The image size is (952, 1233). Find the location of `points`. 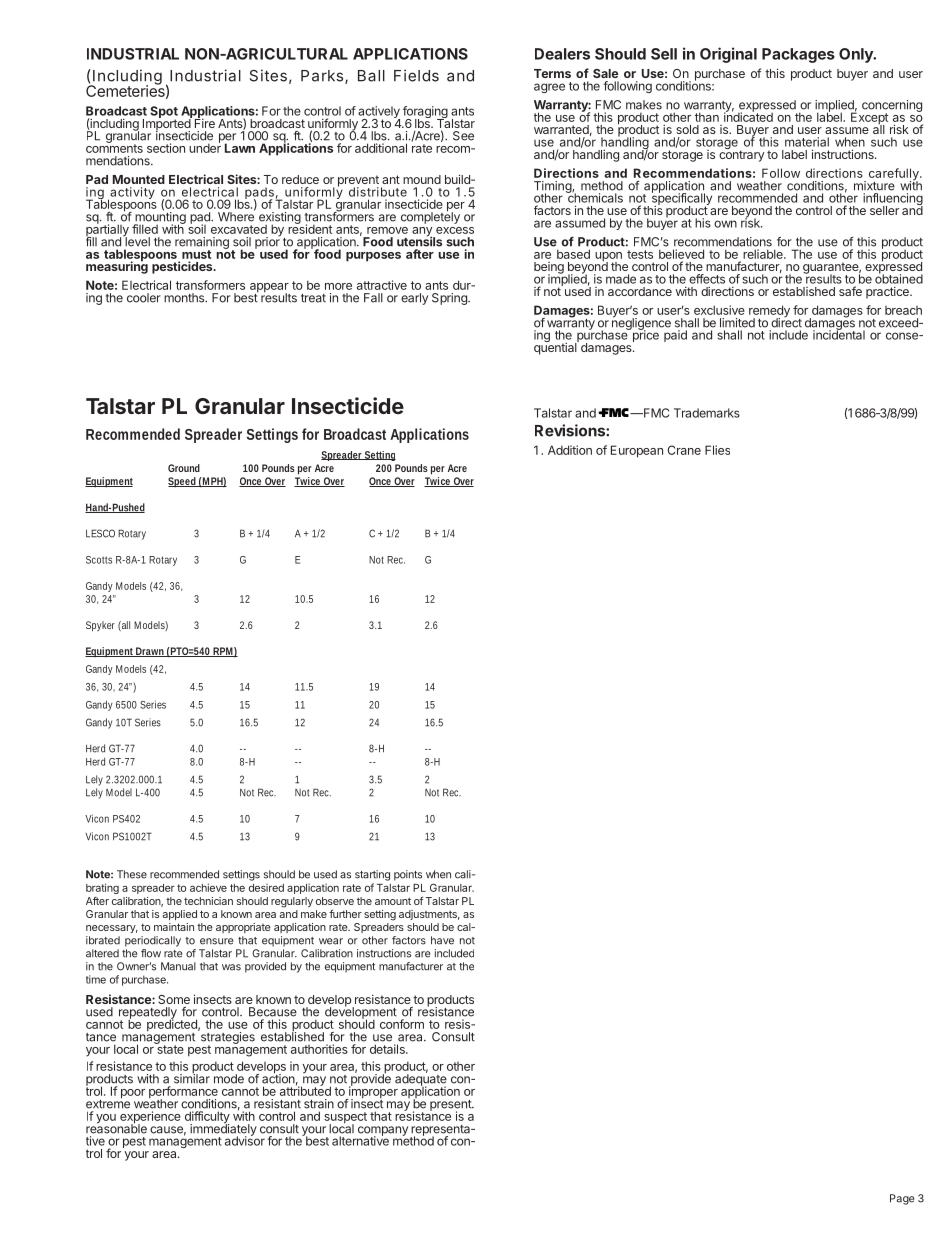

points is located at coordinates (408, 875).
